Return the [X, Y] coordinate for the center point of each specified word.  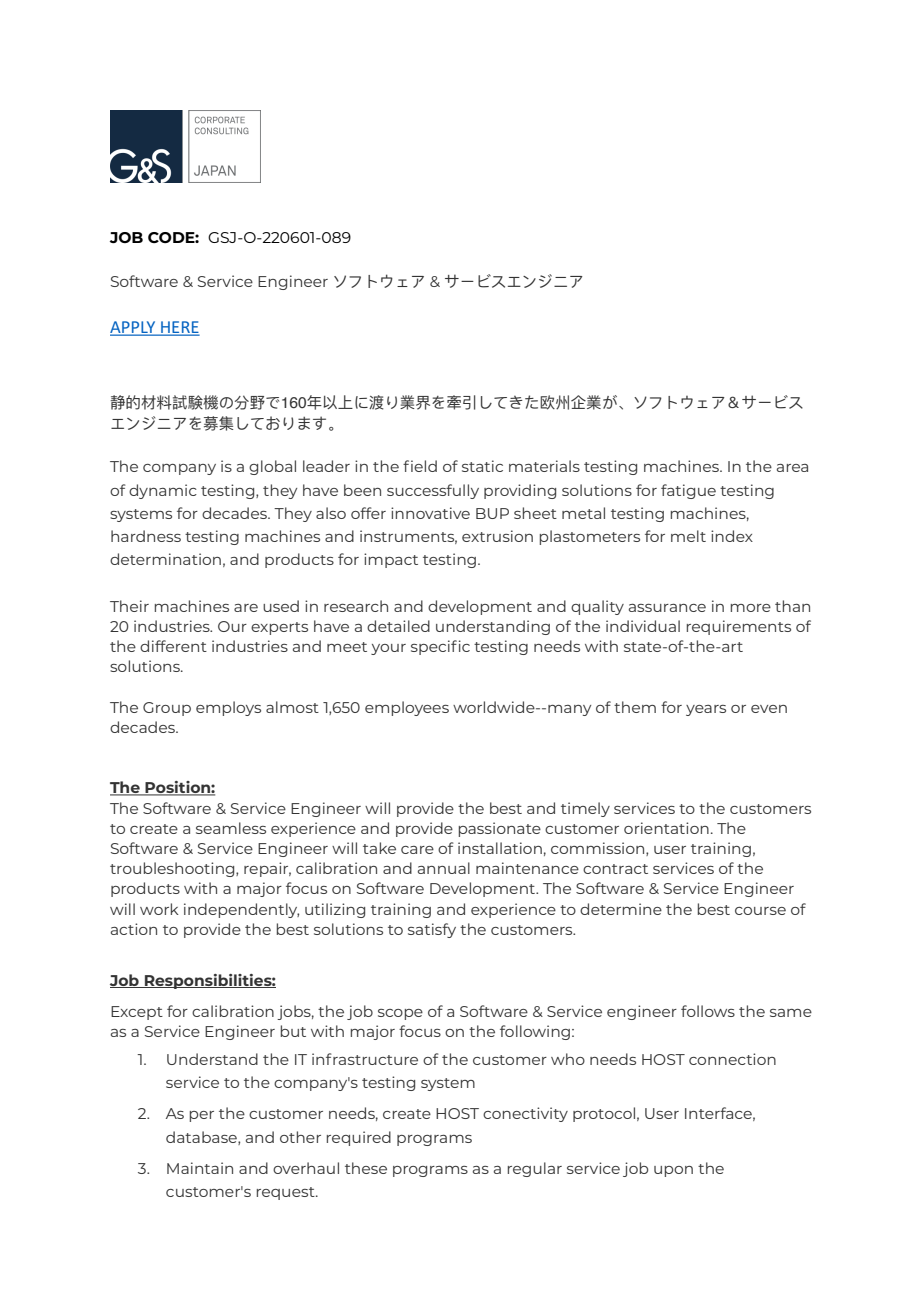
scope [400, 1014]
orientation [666, 828]
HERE [179, 328]
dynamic [163, 491]
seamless [231, 828]
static [482, 466]
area [792, 468]
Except [137, 1013]
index [732, 536]
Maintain [200, 1168]
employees [407, 708]
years [706, 710]
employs [228, 708]
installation [500, 848]
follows [708, 1011]
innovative [430, 513]
